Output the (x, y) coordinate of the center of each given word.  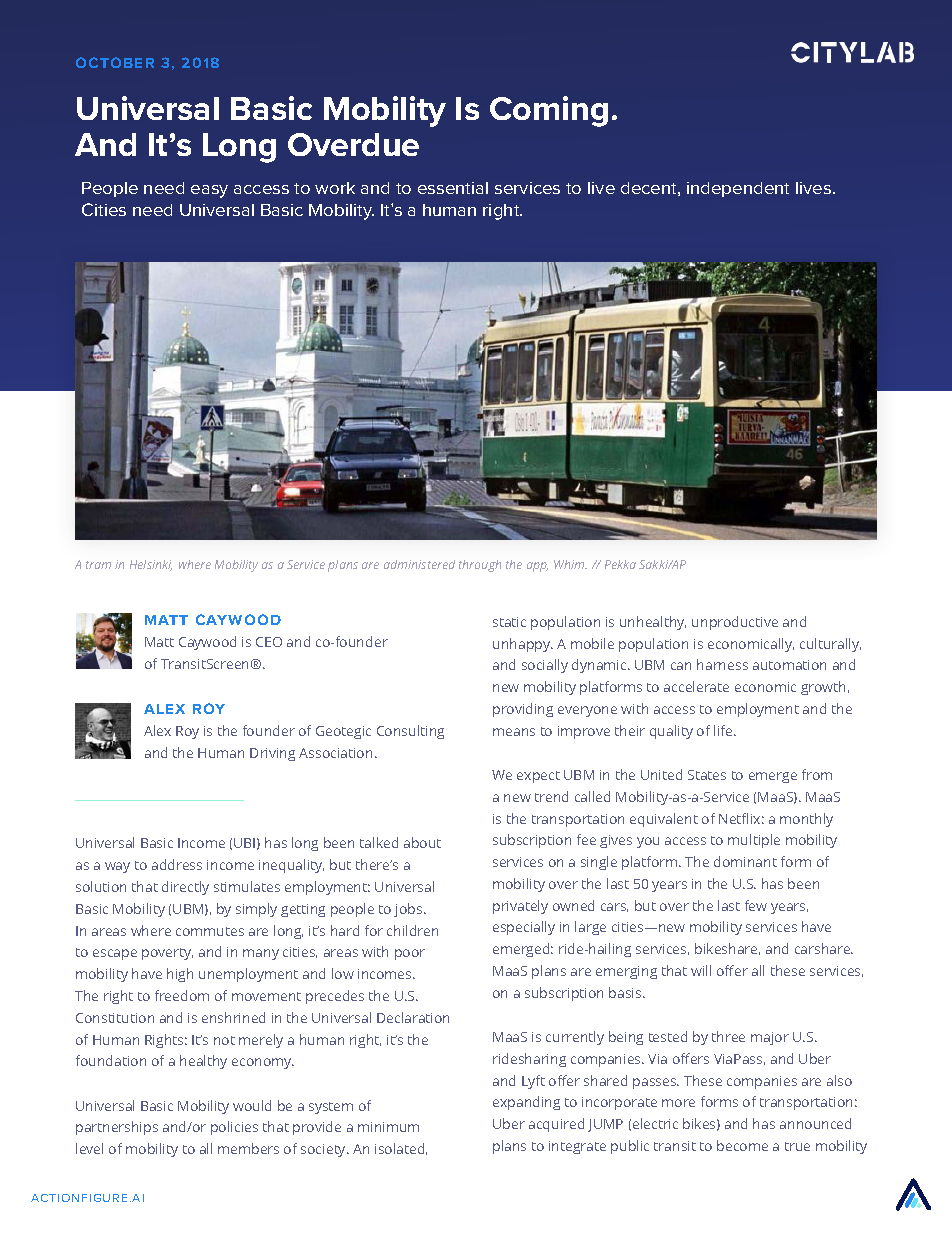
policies (234, 1128)
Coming (549, 111)
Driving (272, 754)
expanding (526, 1103)
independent (738, 189)
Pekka (620, 564)
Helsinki (151, 565)
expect (538, 777)
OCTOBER (115, 62)
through (480, 566)
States (707, 775)
